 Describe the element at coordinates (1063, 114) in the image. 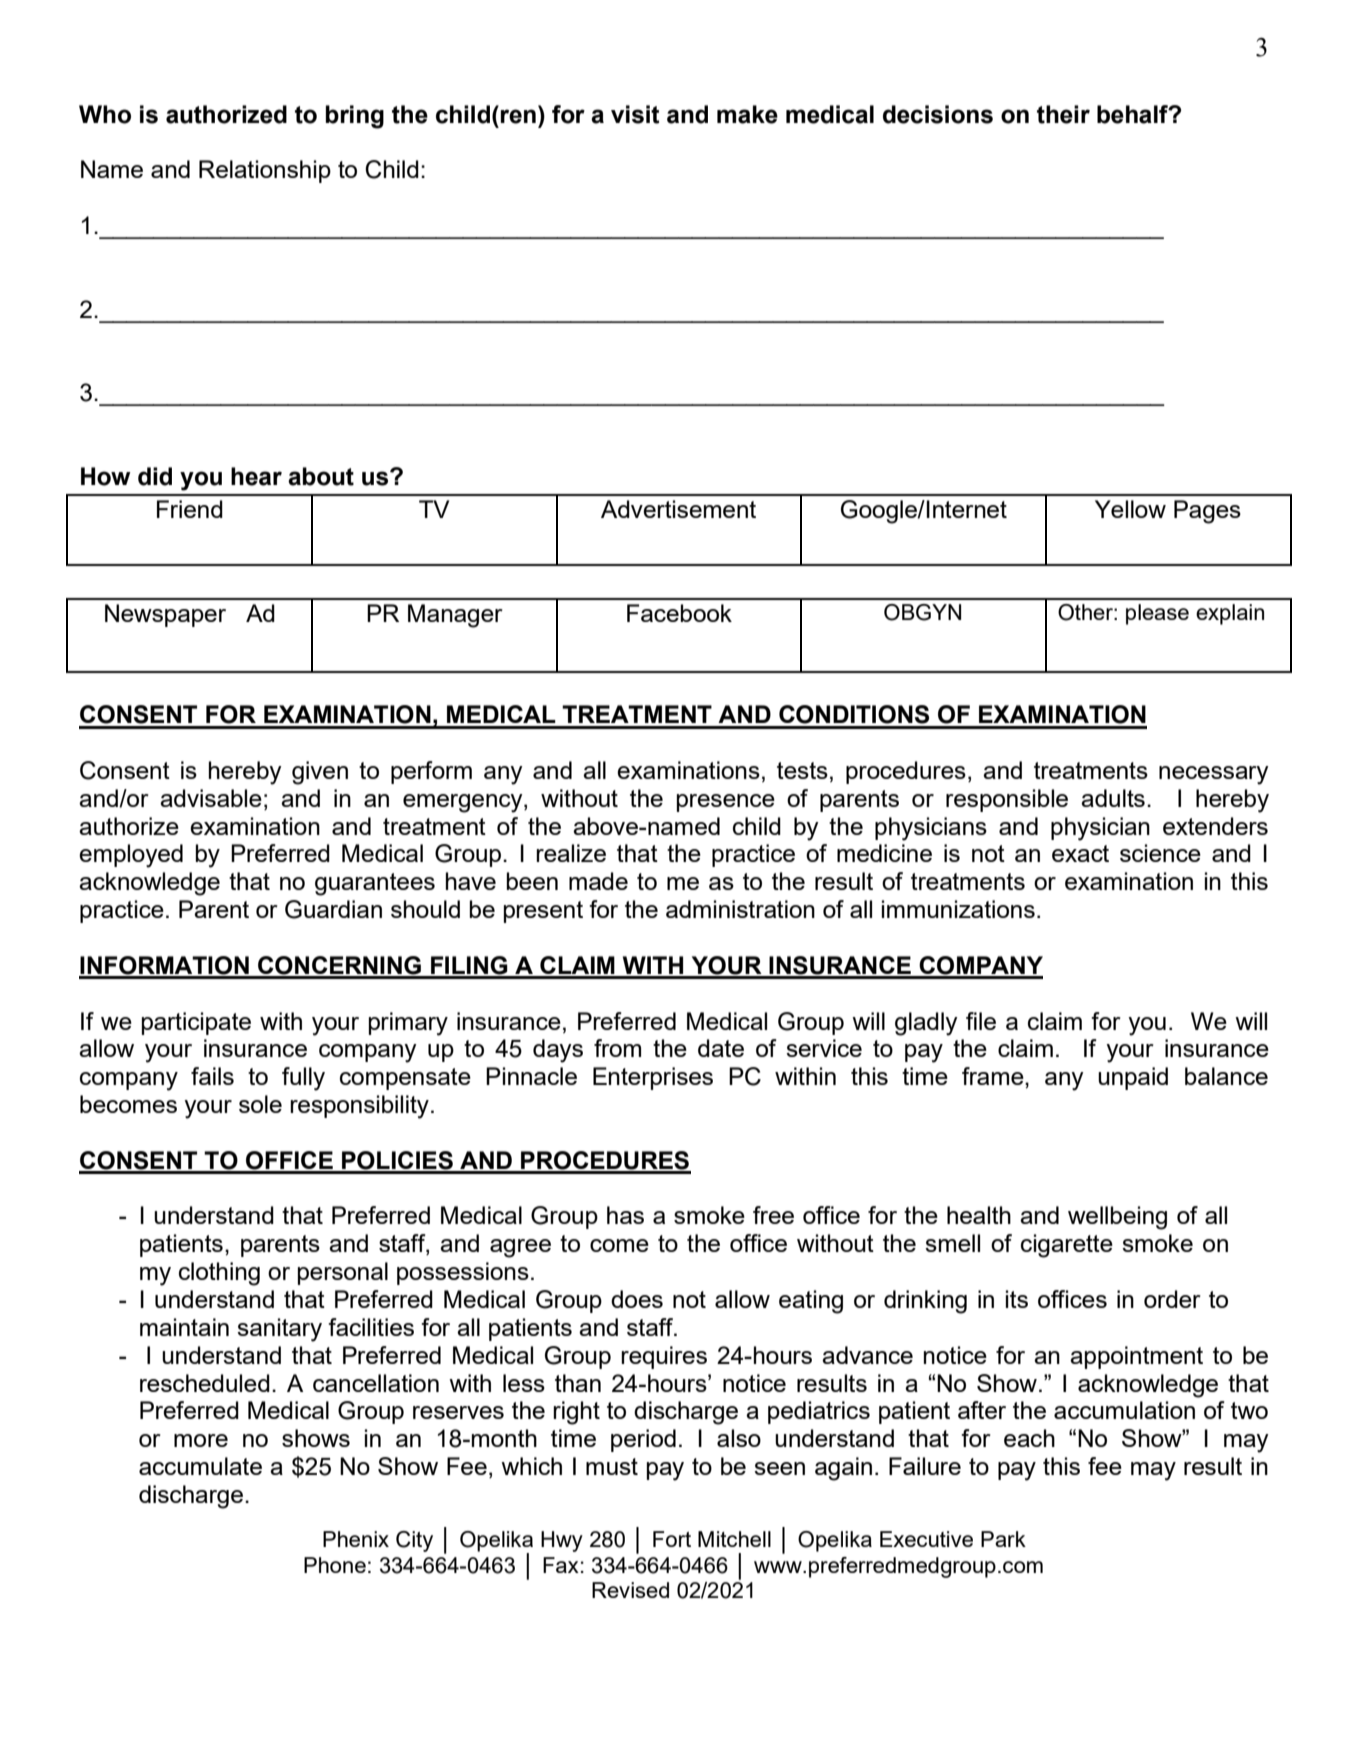

I see `their` at that location.
